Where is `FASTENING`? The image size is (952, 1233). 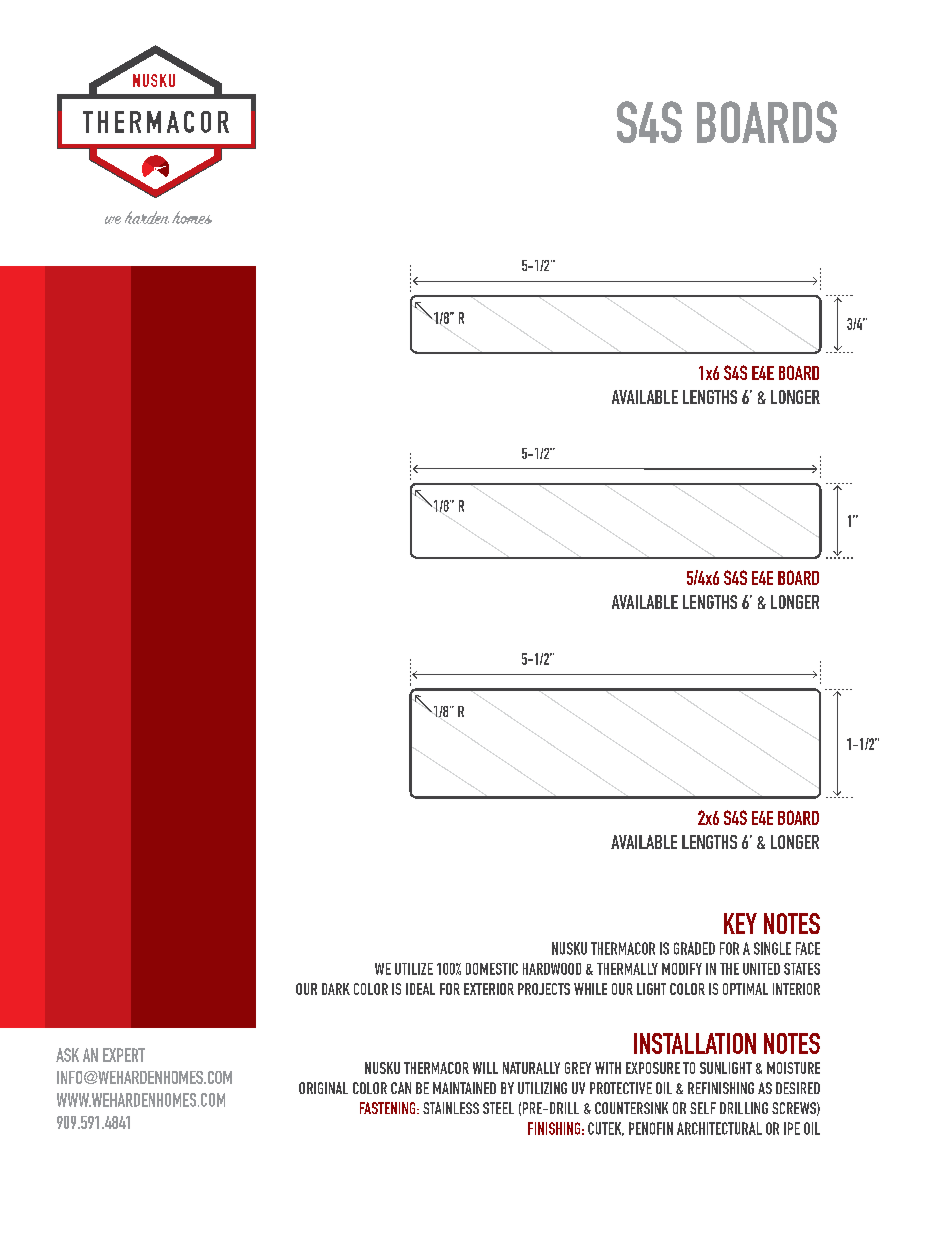 FASTENING is located at coordinates (389, 1108).
